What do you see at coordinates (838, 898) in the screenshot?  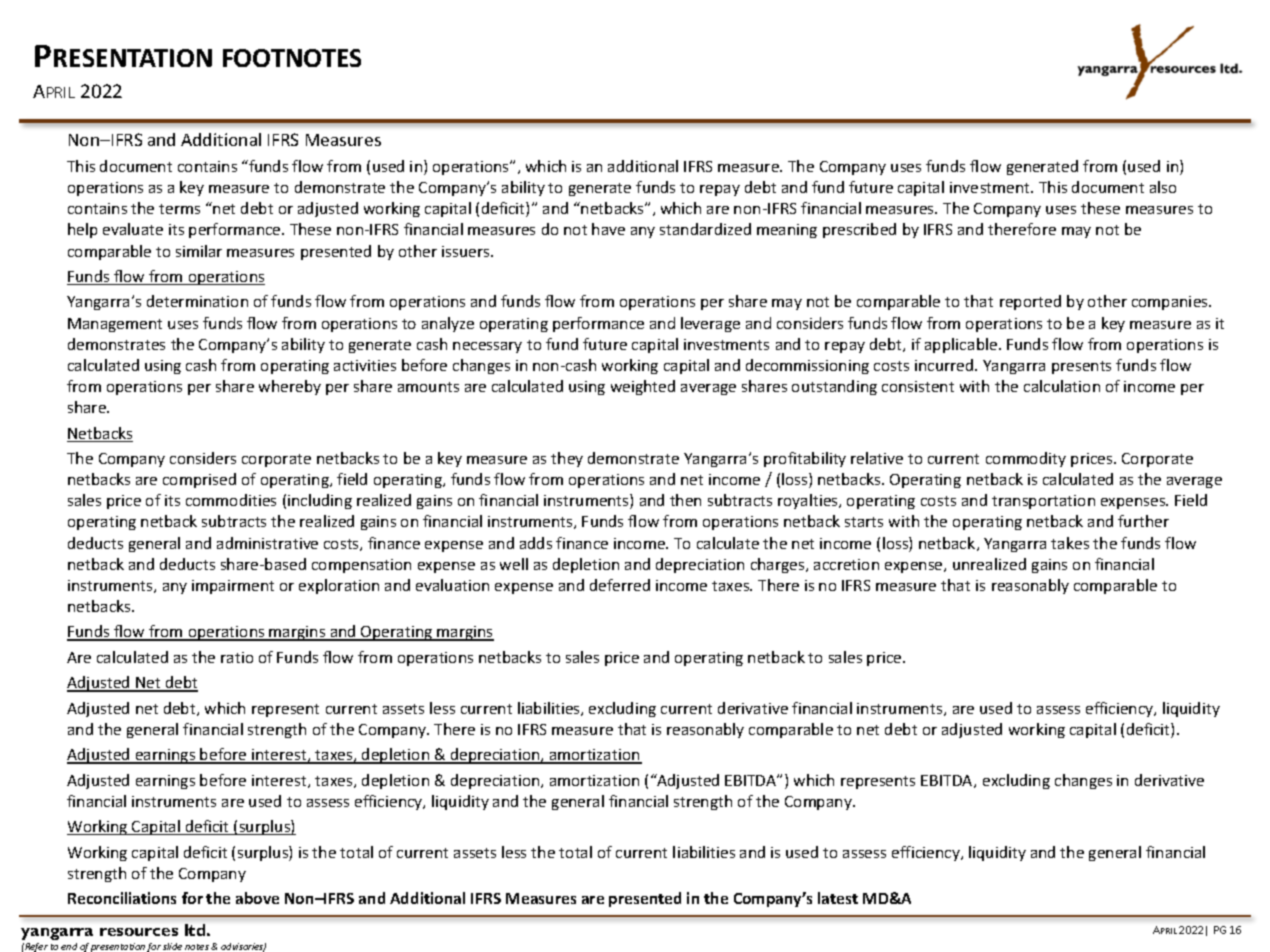 I see `latest` at bounding box center [838, 898].
